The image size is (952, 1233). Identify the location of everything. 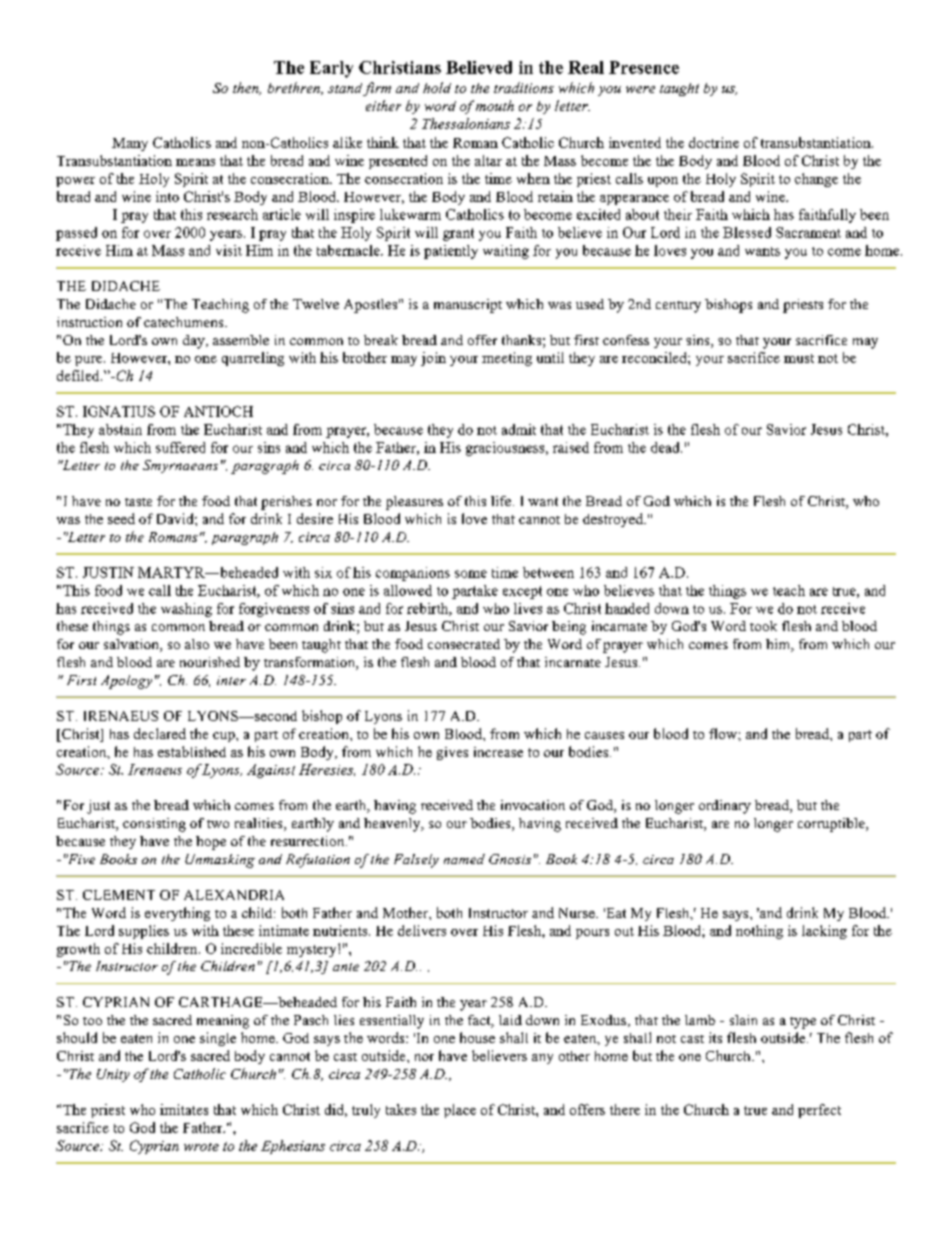
(177, 914).
